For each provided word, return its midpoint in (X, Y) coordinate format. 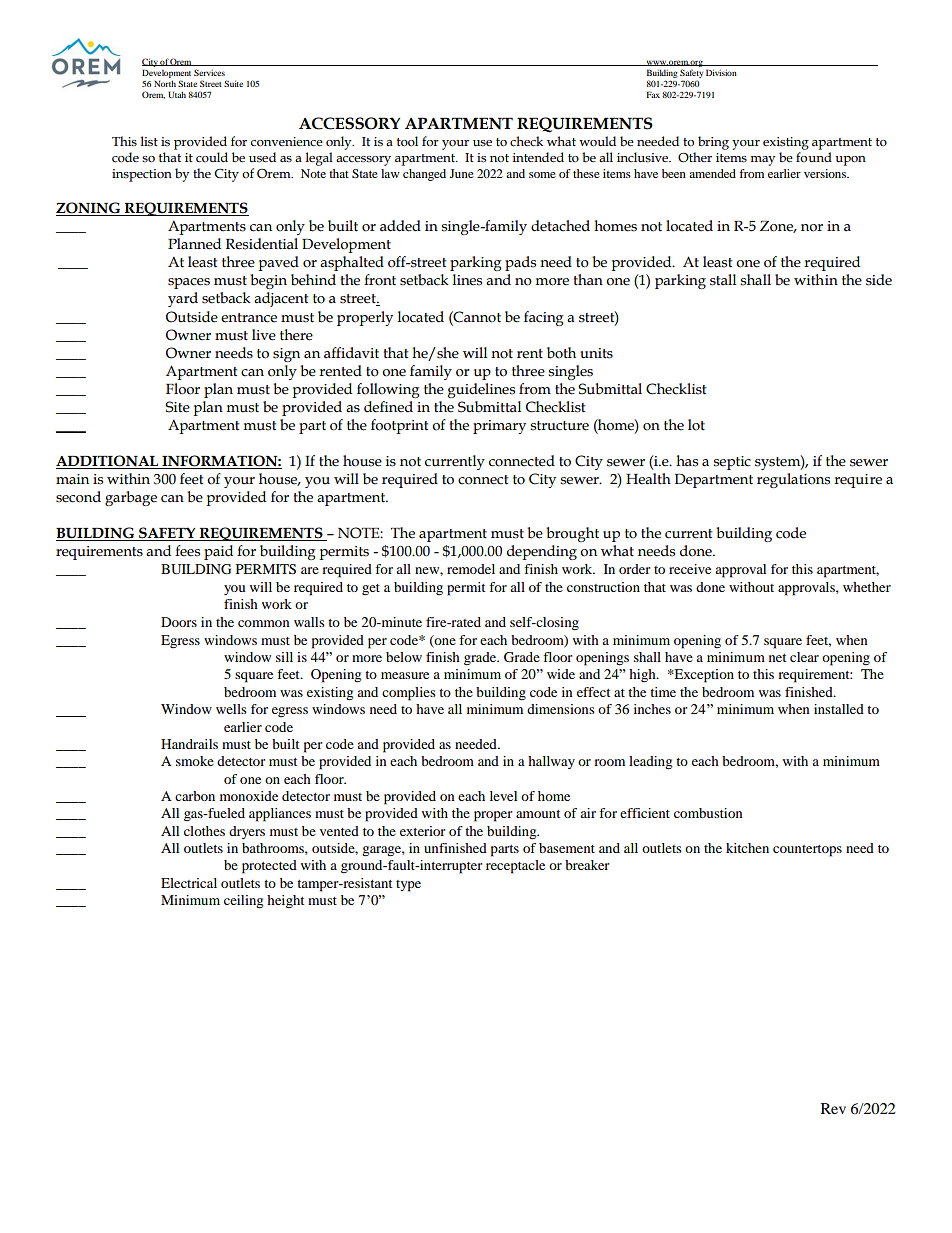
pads (520, 263)
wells (231, 709)
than (588, 279)
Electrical (189, 883)
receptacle (515, 867)
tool (407, 141)
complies (409, 694)
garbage (131, 498)
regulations (793, 480)
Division (721, 72)
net (777, 658)
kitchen (747, 848)
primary (499, 427)
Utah (177, 94)
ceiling (243, 902)
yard (183, 299)
